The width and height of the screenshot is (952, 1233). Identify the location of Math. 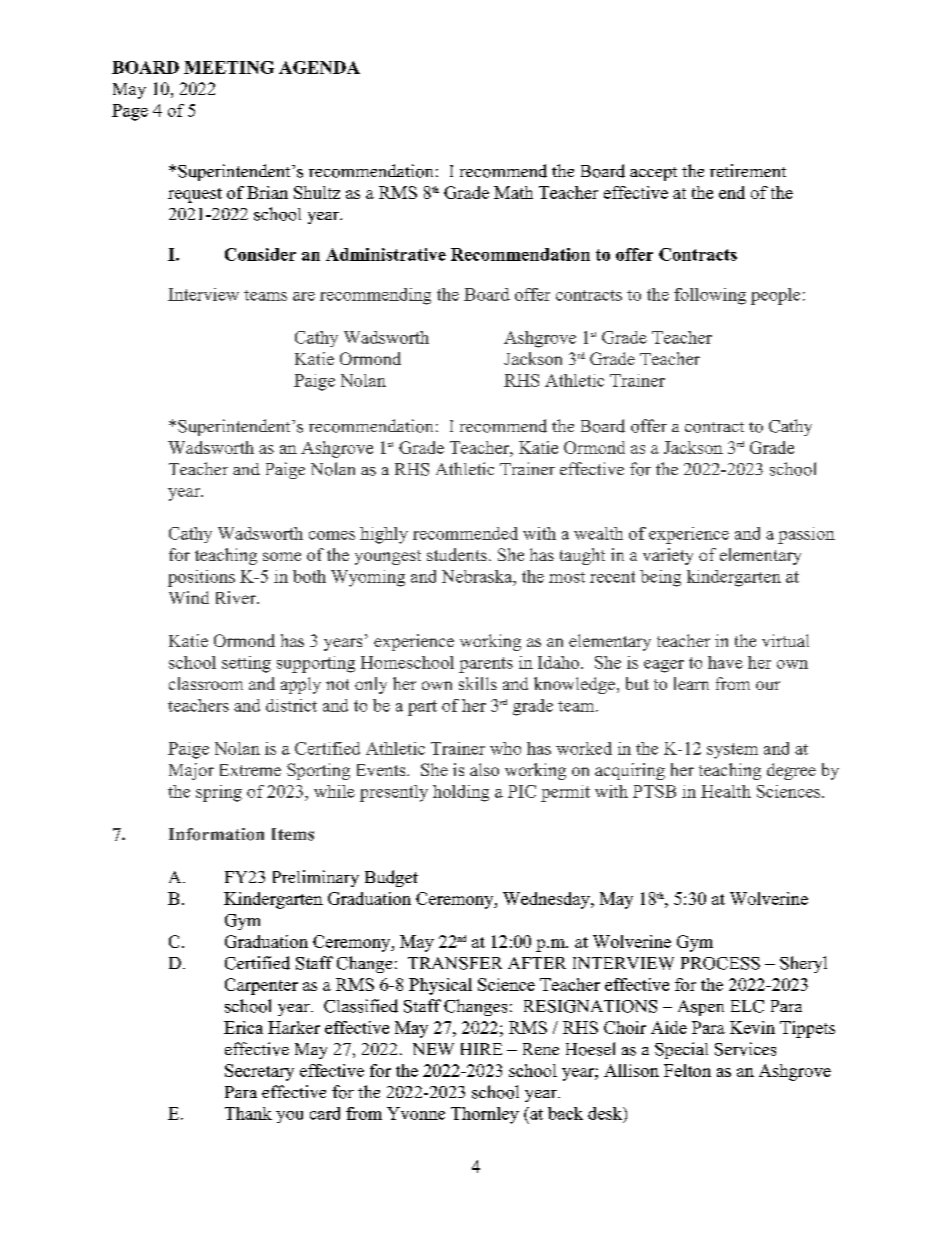
(513, 192).
